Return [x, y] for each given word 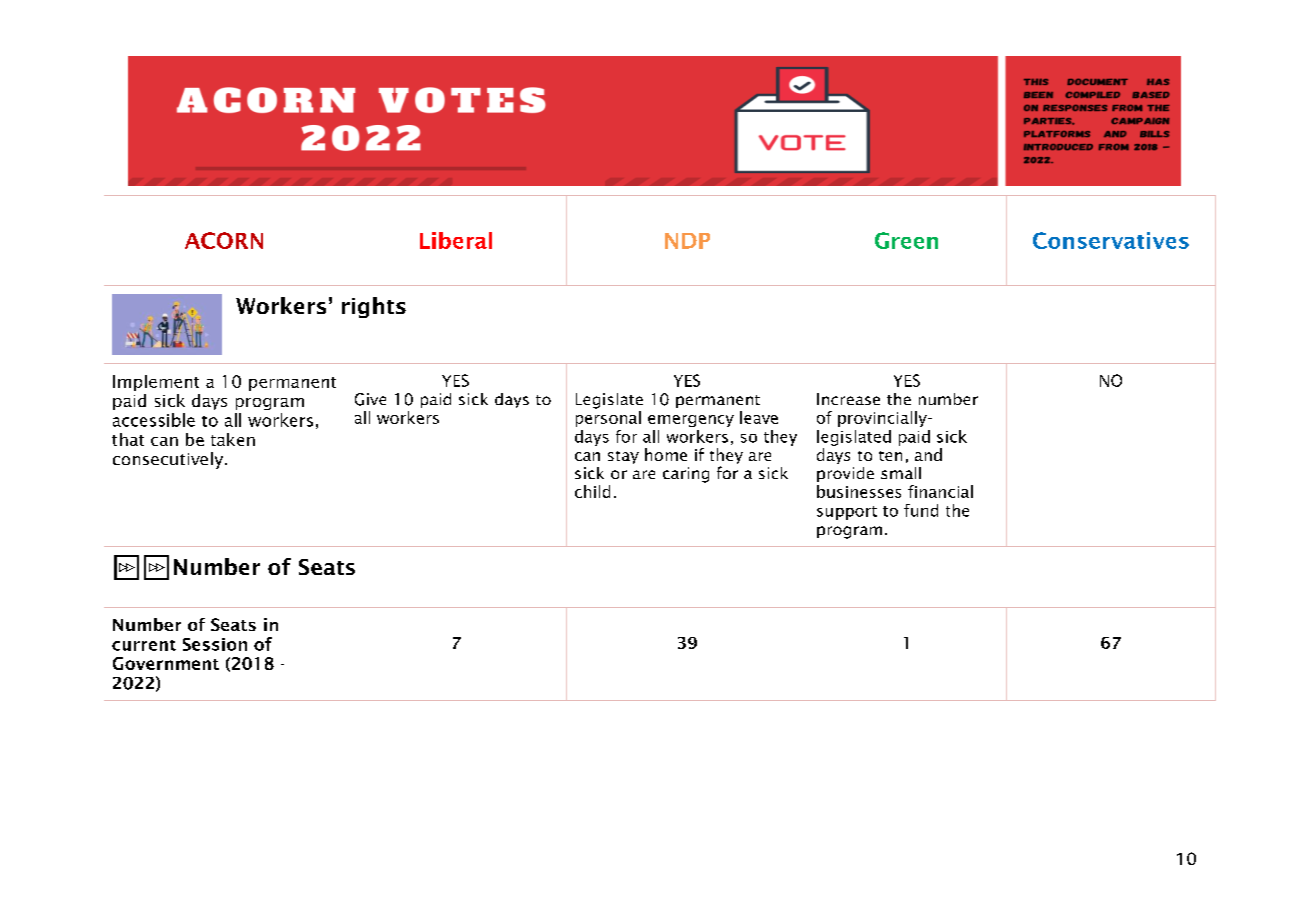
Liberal [456, 240]
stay [623, 457]
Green [906, 240]
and [928, 454]
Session [215, 644]
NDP [687, 241]
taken [233, 439]
